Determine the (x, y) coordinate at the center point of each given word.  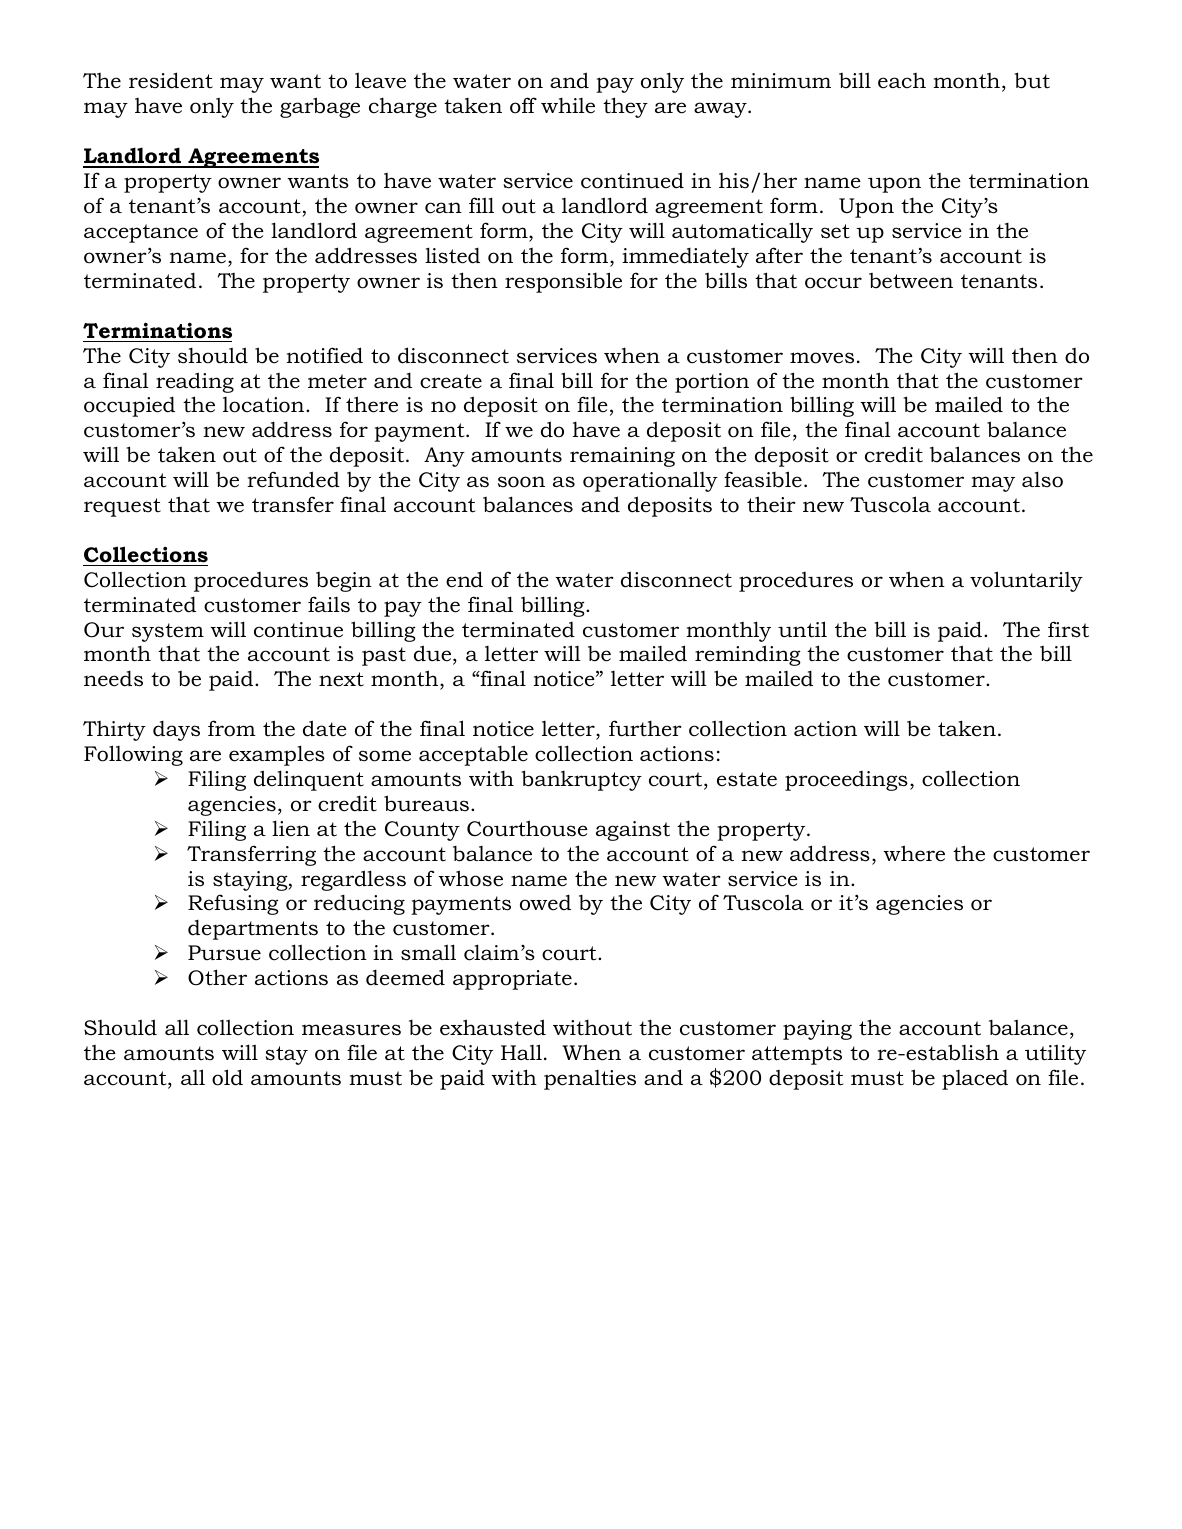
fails (329, 604)
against (633, 831)
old (227, 1077)
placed (975, 1079)
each (902, 81)
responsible (563, 282)
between (911, 281)
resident (171, 80)
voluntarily (1026, 581)
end (464, 579)
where (914, 853)
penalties (590, 1080)
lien (291, 828)
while (568, 105)
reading (195, 382)
